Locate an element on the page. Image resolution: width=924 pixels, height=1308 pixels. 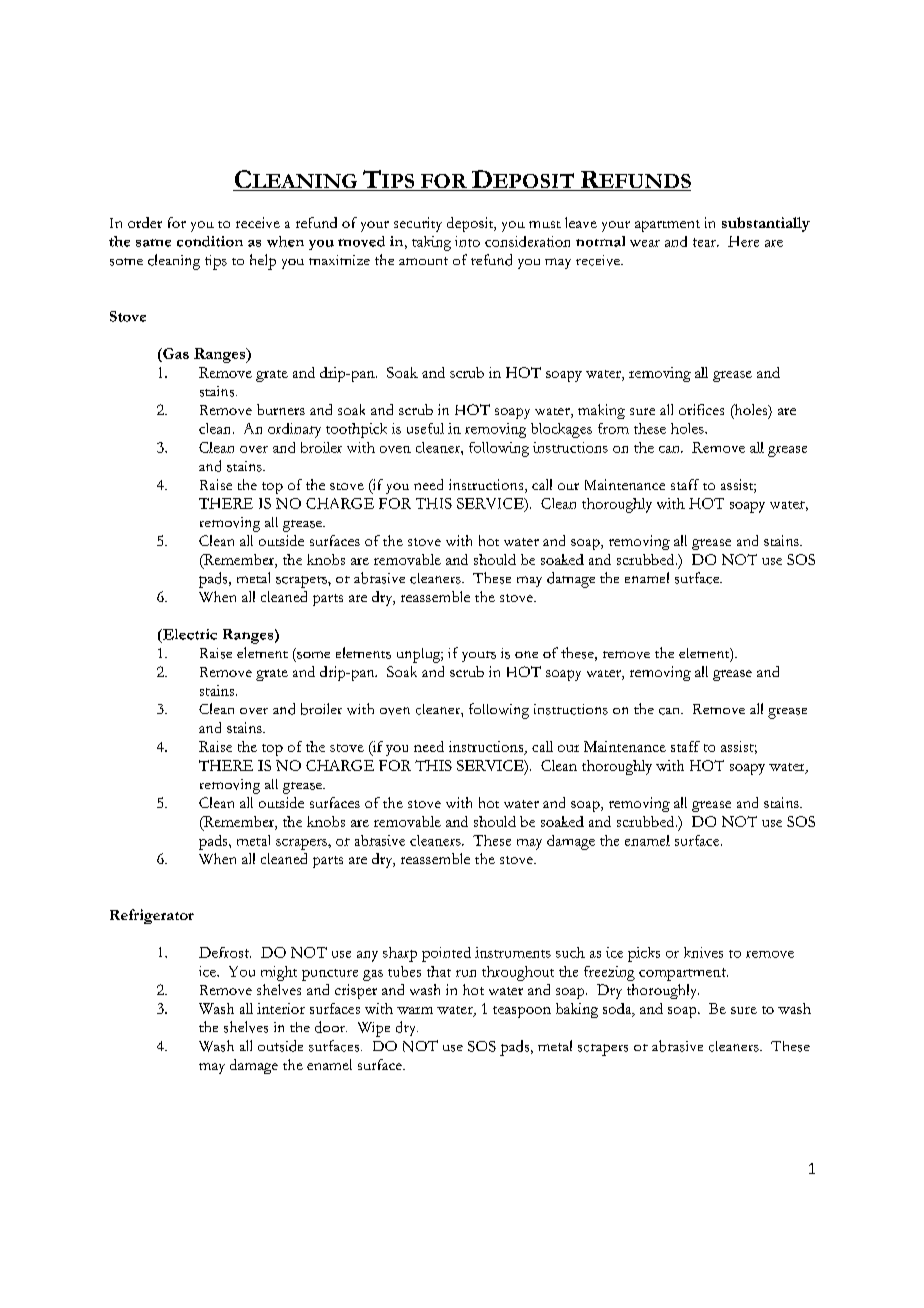
interior is located at coordinates (281, 1008).
